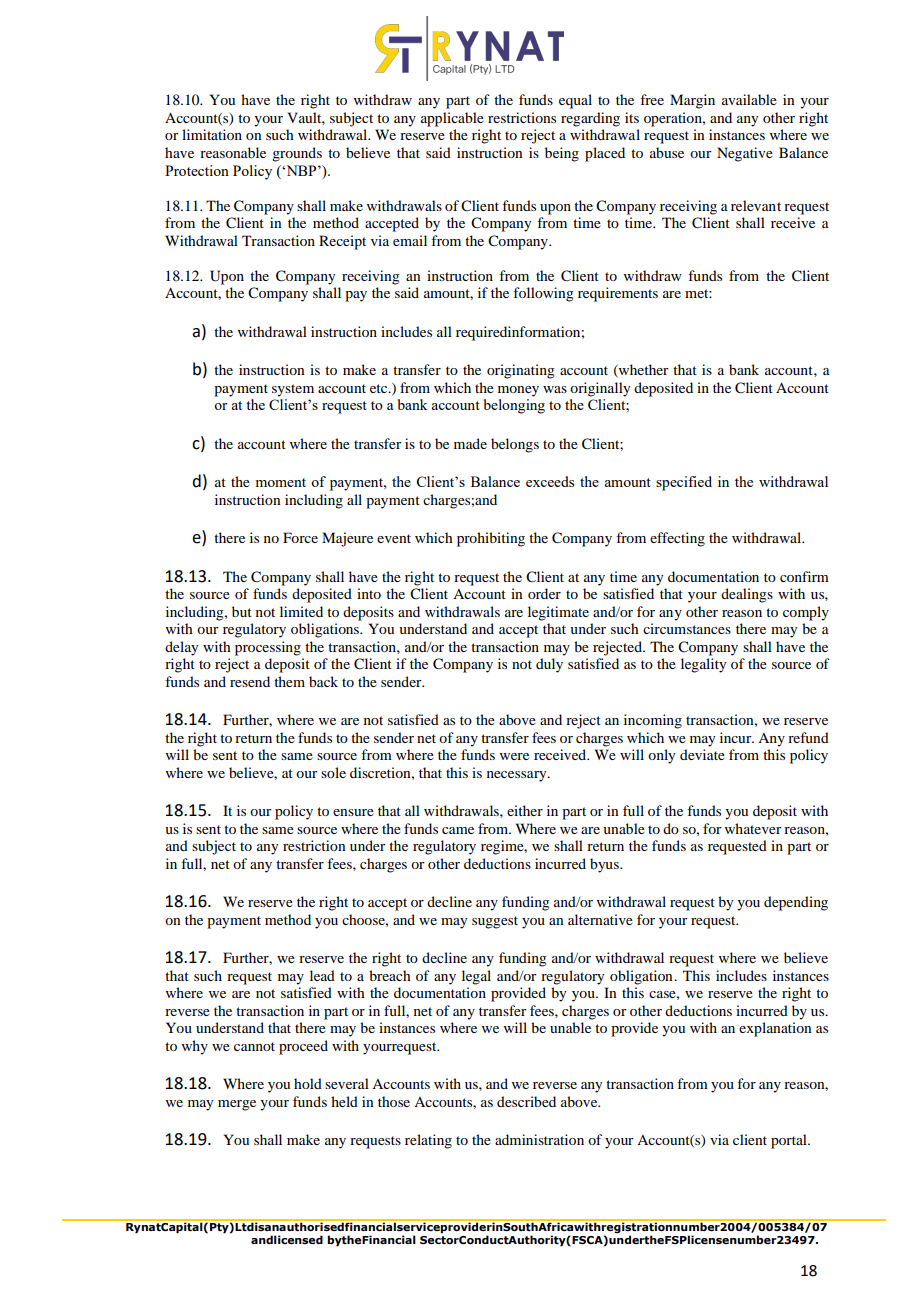  What do you see at coordinates (212, 134) in the screenshot?
I see `limitation` at bounding box center [212, 134].
